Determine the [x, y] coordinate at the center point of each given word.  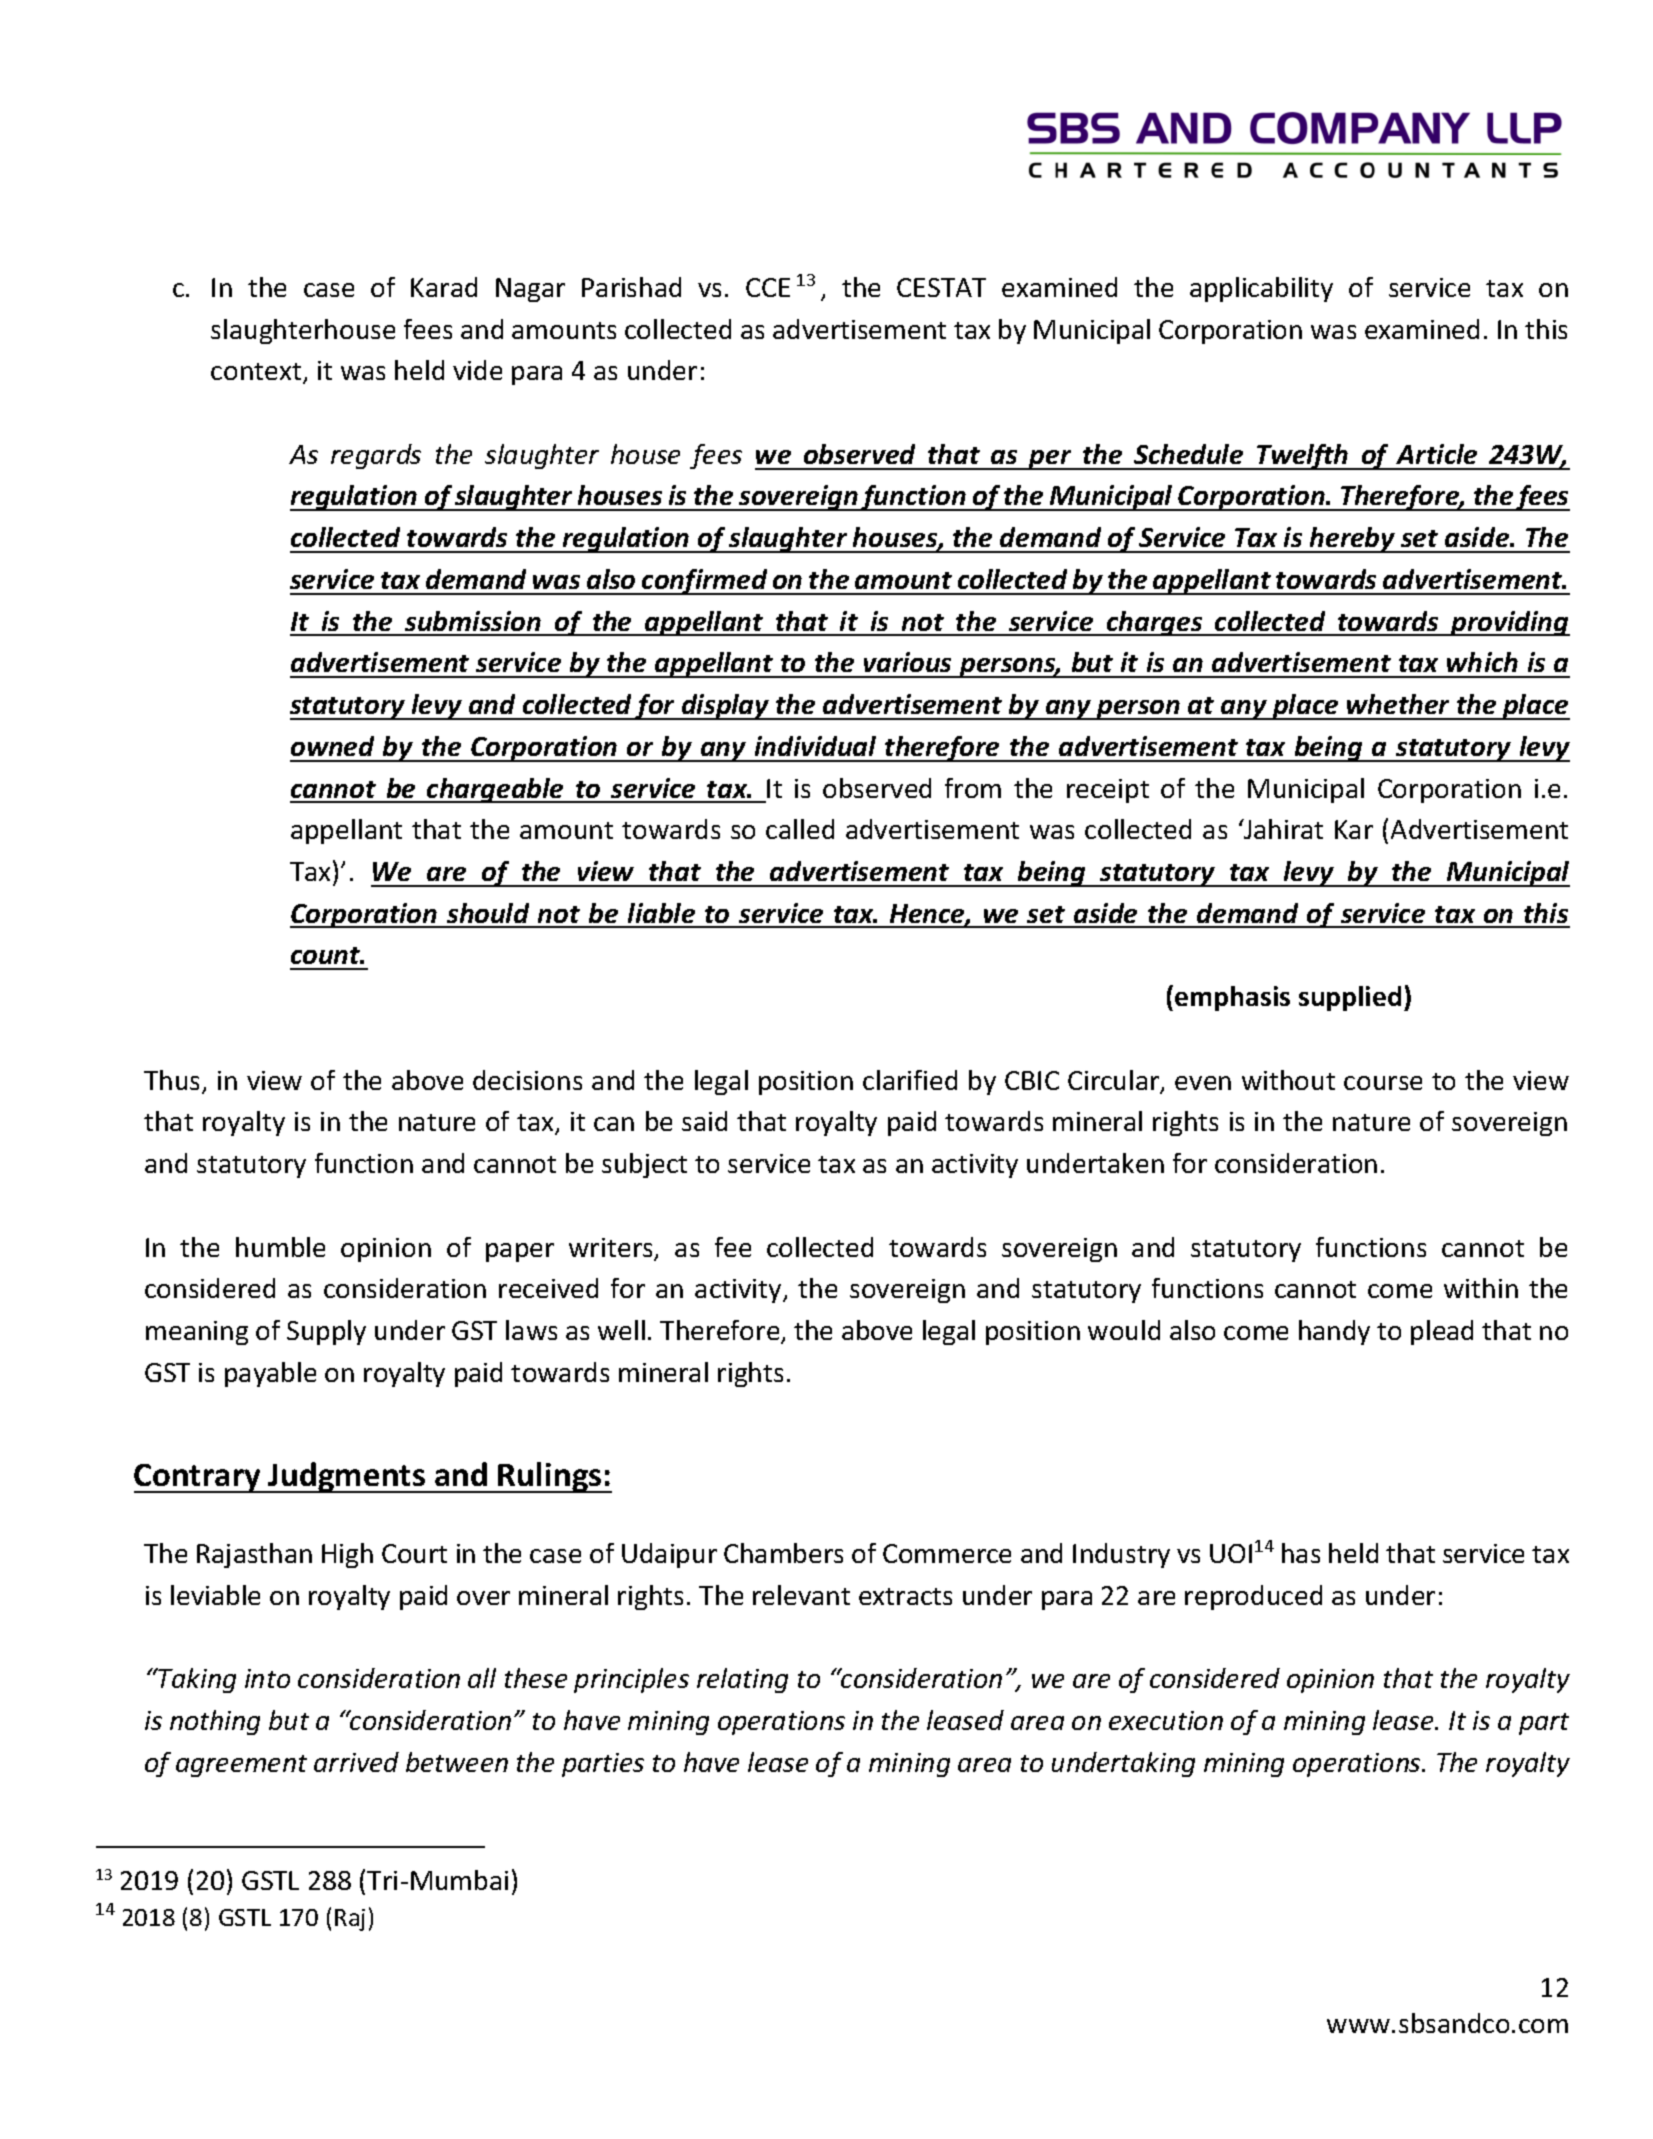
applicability [1261, 289]
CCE [768, 287]
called [800, 829]
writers [612, 1249]
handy [1334, 1332]
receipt [1108, 791]
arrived [356, 1762]
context [257, 373]
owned [332, 746]
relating [742, 1680]
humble [280, 1247]
